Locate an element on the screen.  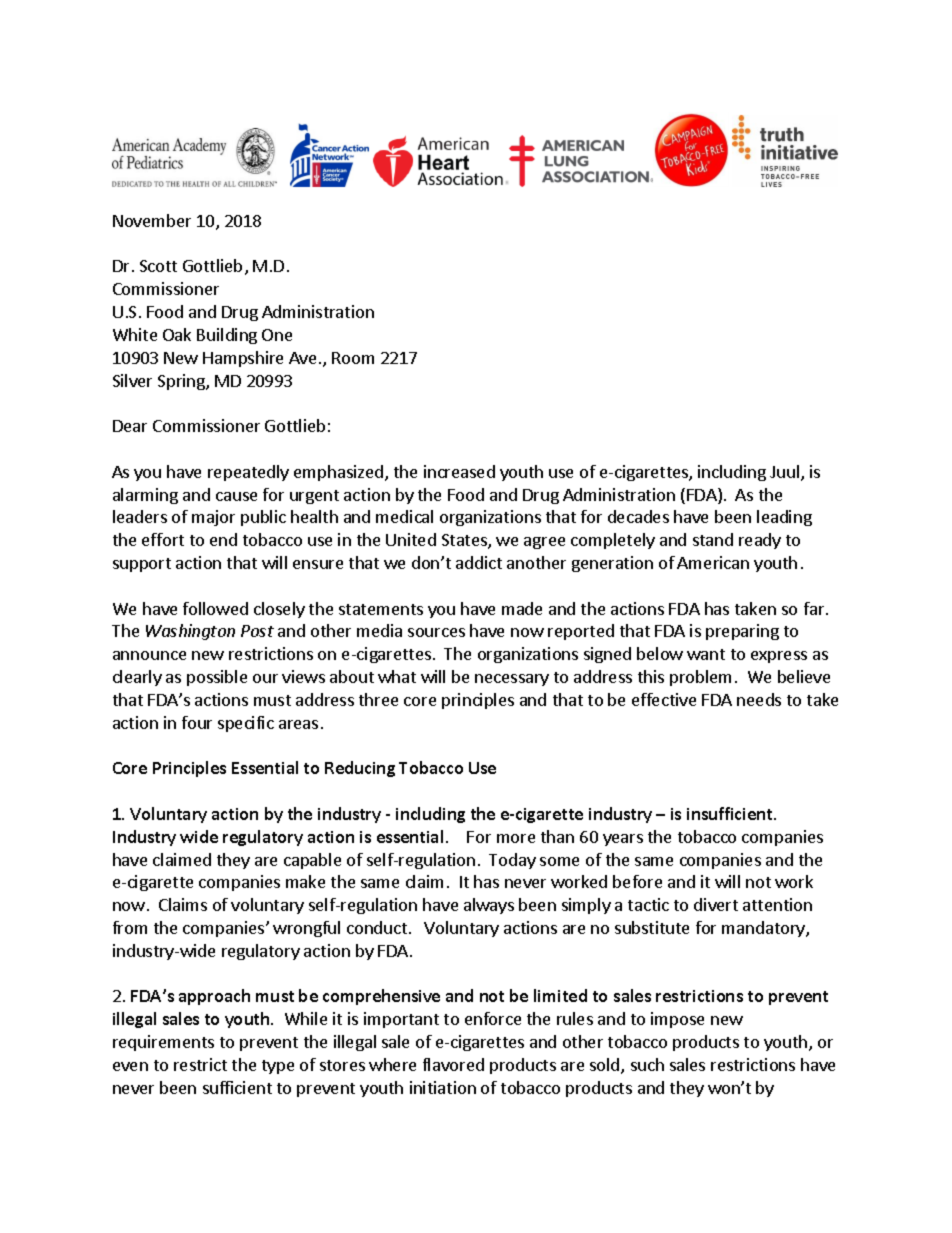
requirements is located at coordinates (163, 1043).
